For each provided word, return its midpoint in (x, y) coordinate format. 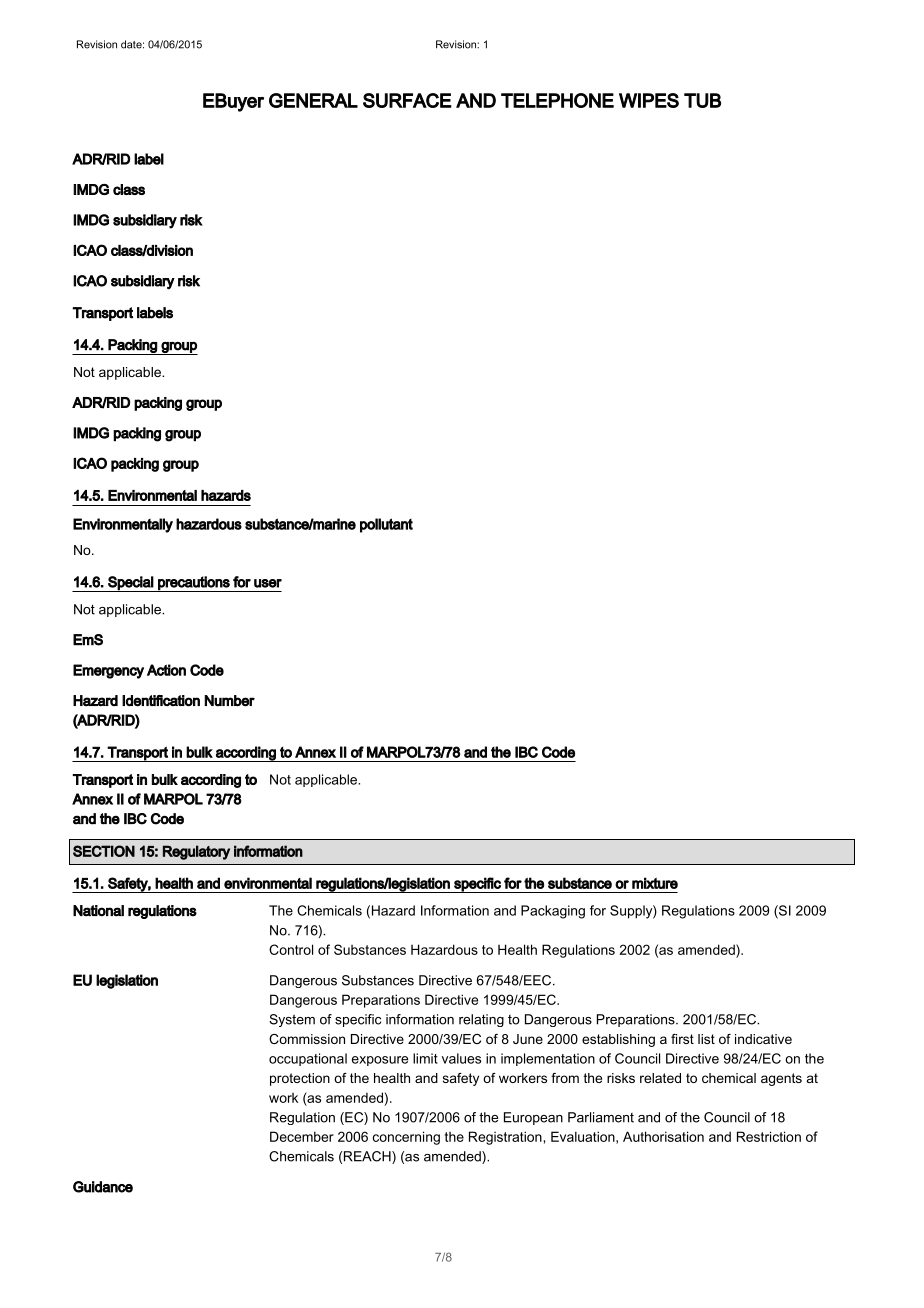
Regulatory (196, 852)
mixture (655, 883)
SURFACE (407, 100)
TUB (702, 100)
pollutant (386, 525)
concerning (406, 1138)
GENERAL (313, 100)
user (268, 583)
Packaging (553, 912)
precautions (194, 584)
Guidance (103, 1187)
